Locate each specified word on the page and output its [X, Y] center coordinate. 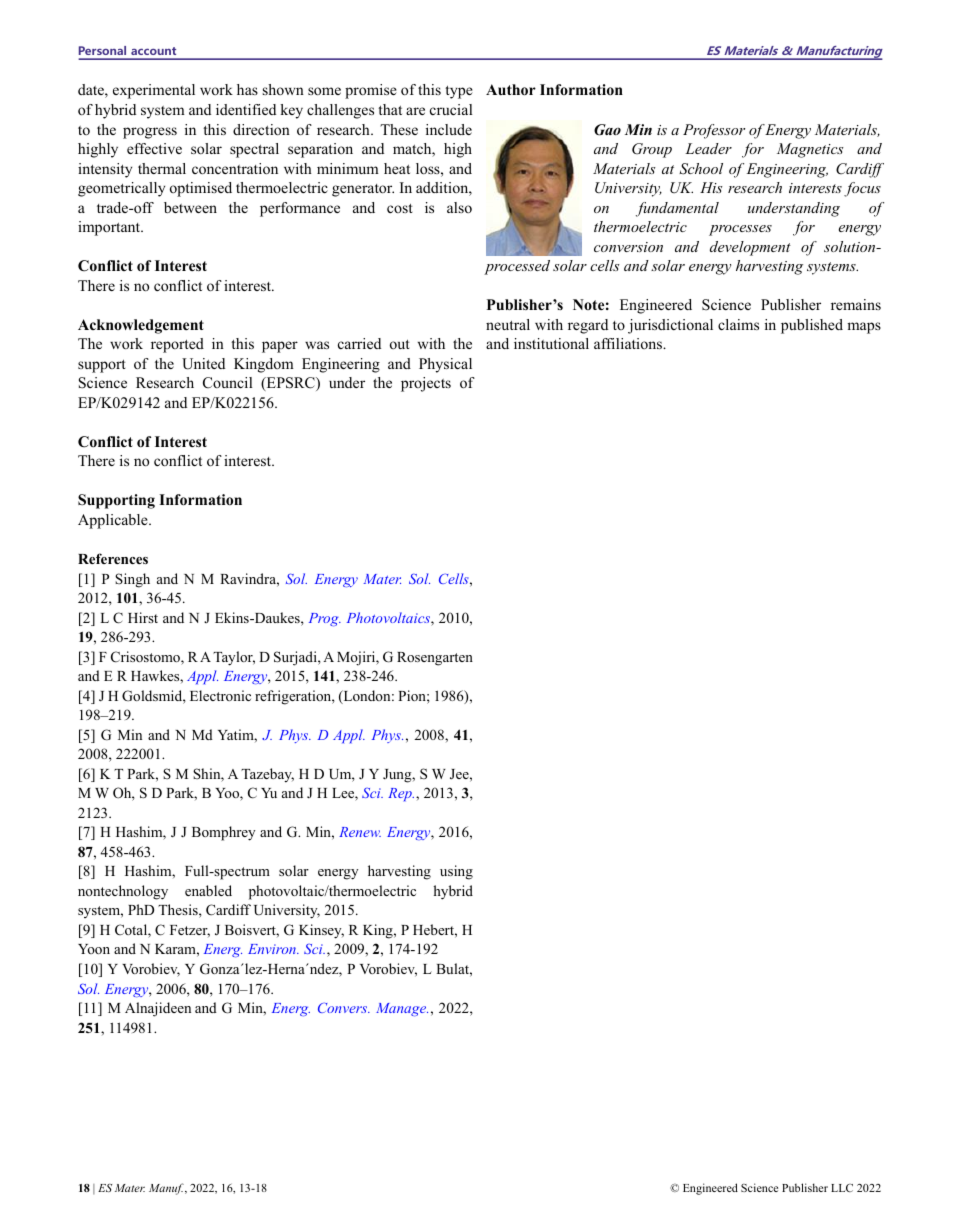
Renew [360, 832]
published [812, 326]
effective [154, 148]
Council [227, 383]
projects [426, 384]
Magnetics [810, 150]
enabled [208, 890]
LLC [842, 1188]
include [449, 129]
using [456, 872]
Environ [273, 949]
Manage [402, 1009]
